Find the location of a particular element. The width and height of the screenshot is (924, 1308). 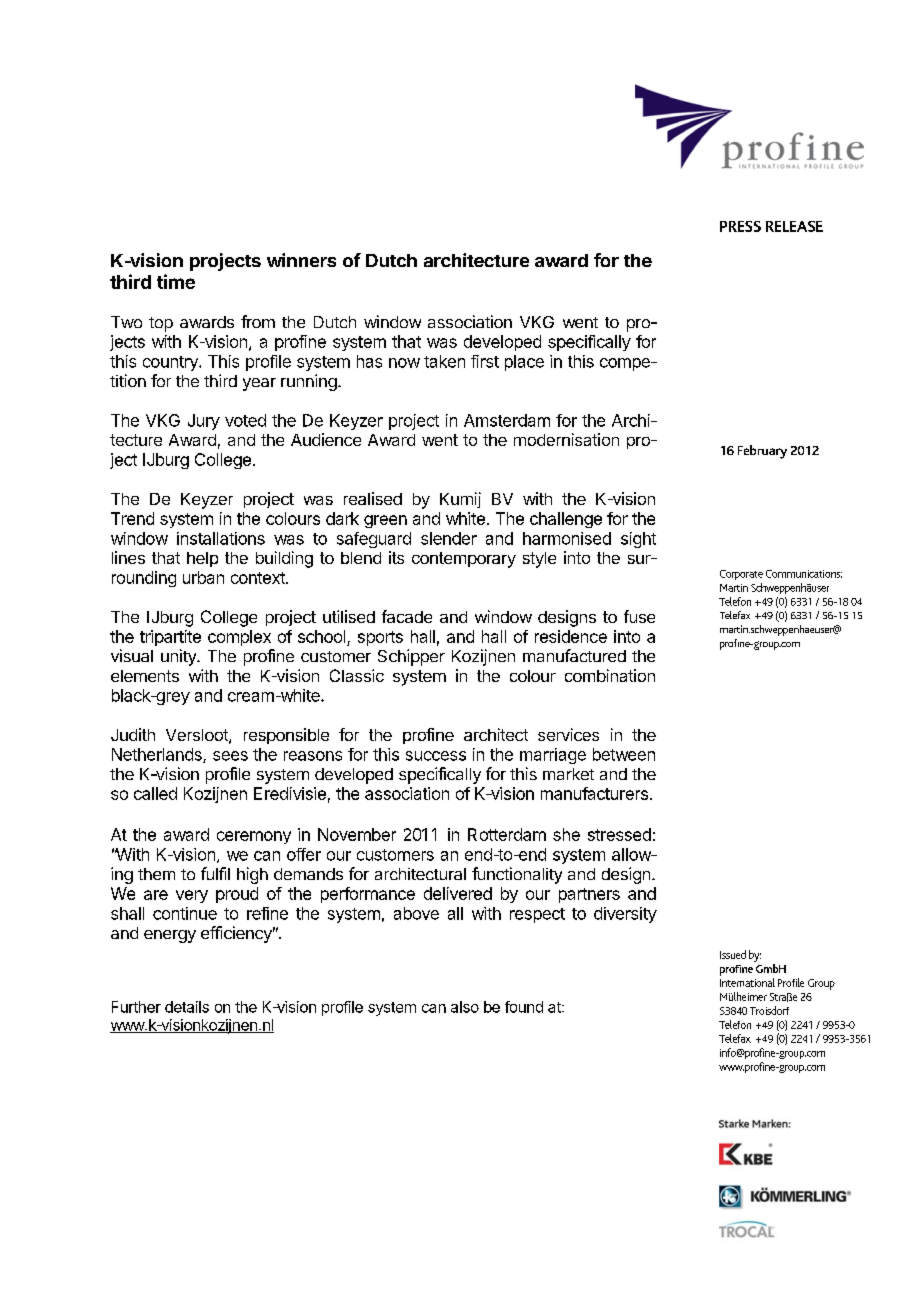

between is located at coordinates (624, 754).
